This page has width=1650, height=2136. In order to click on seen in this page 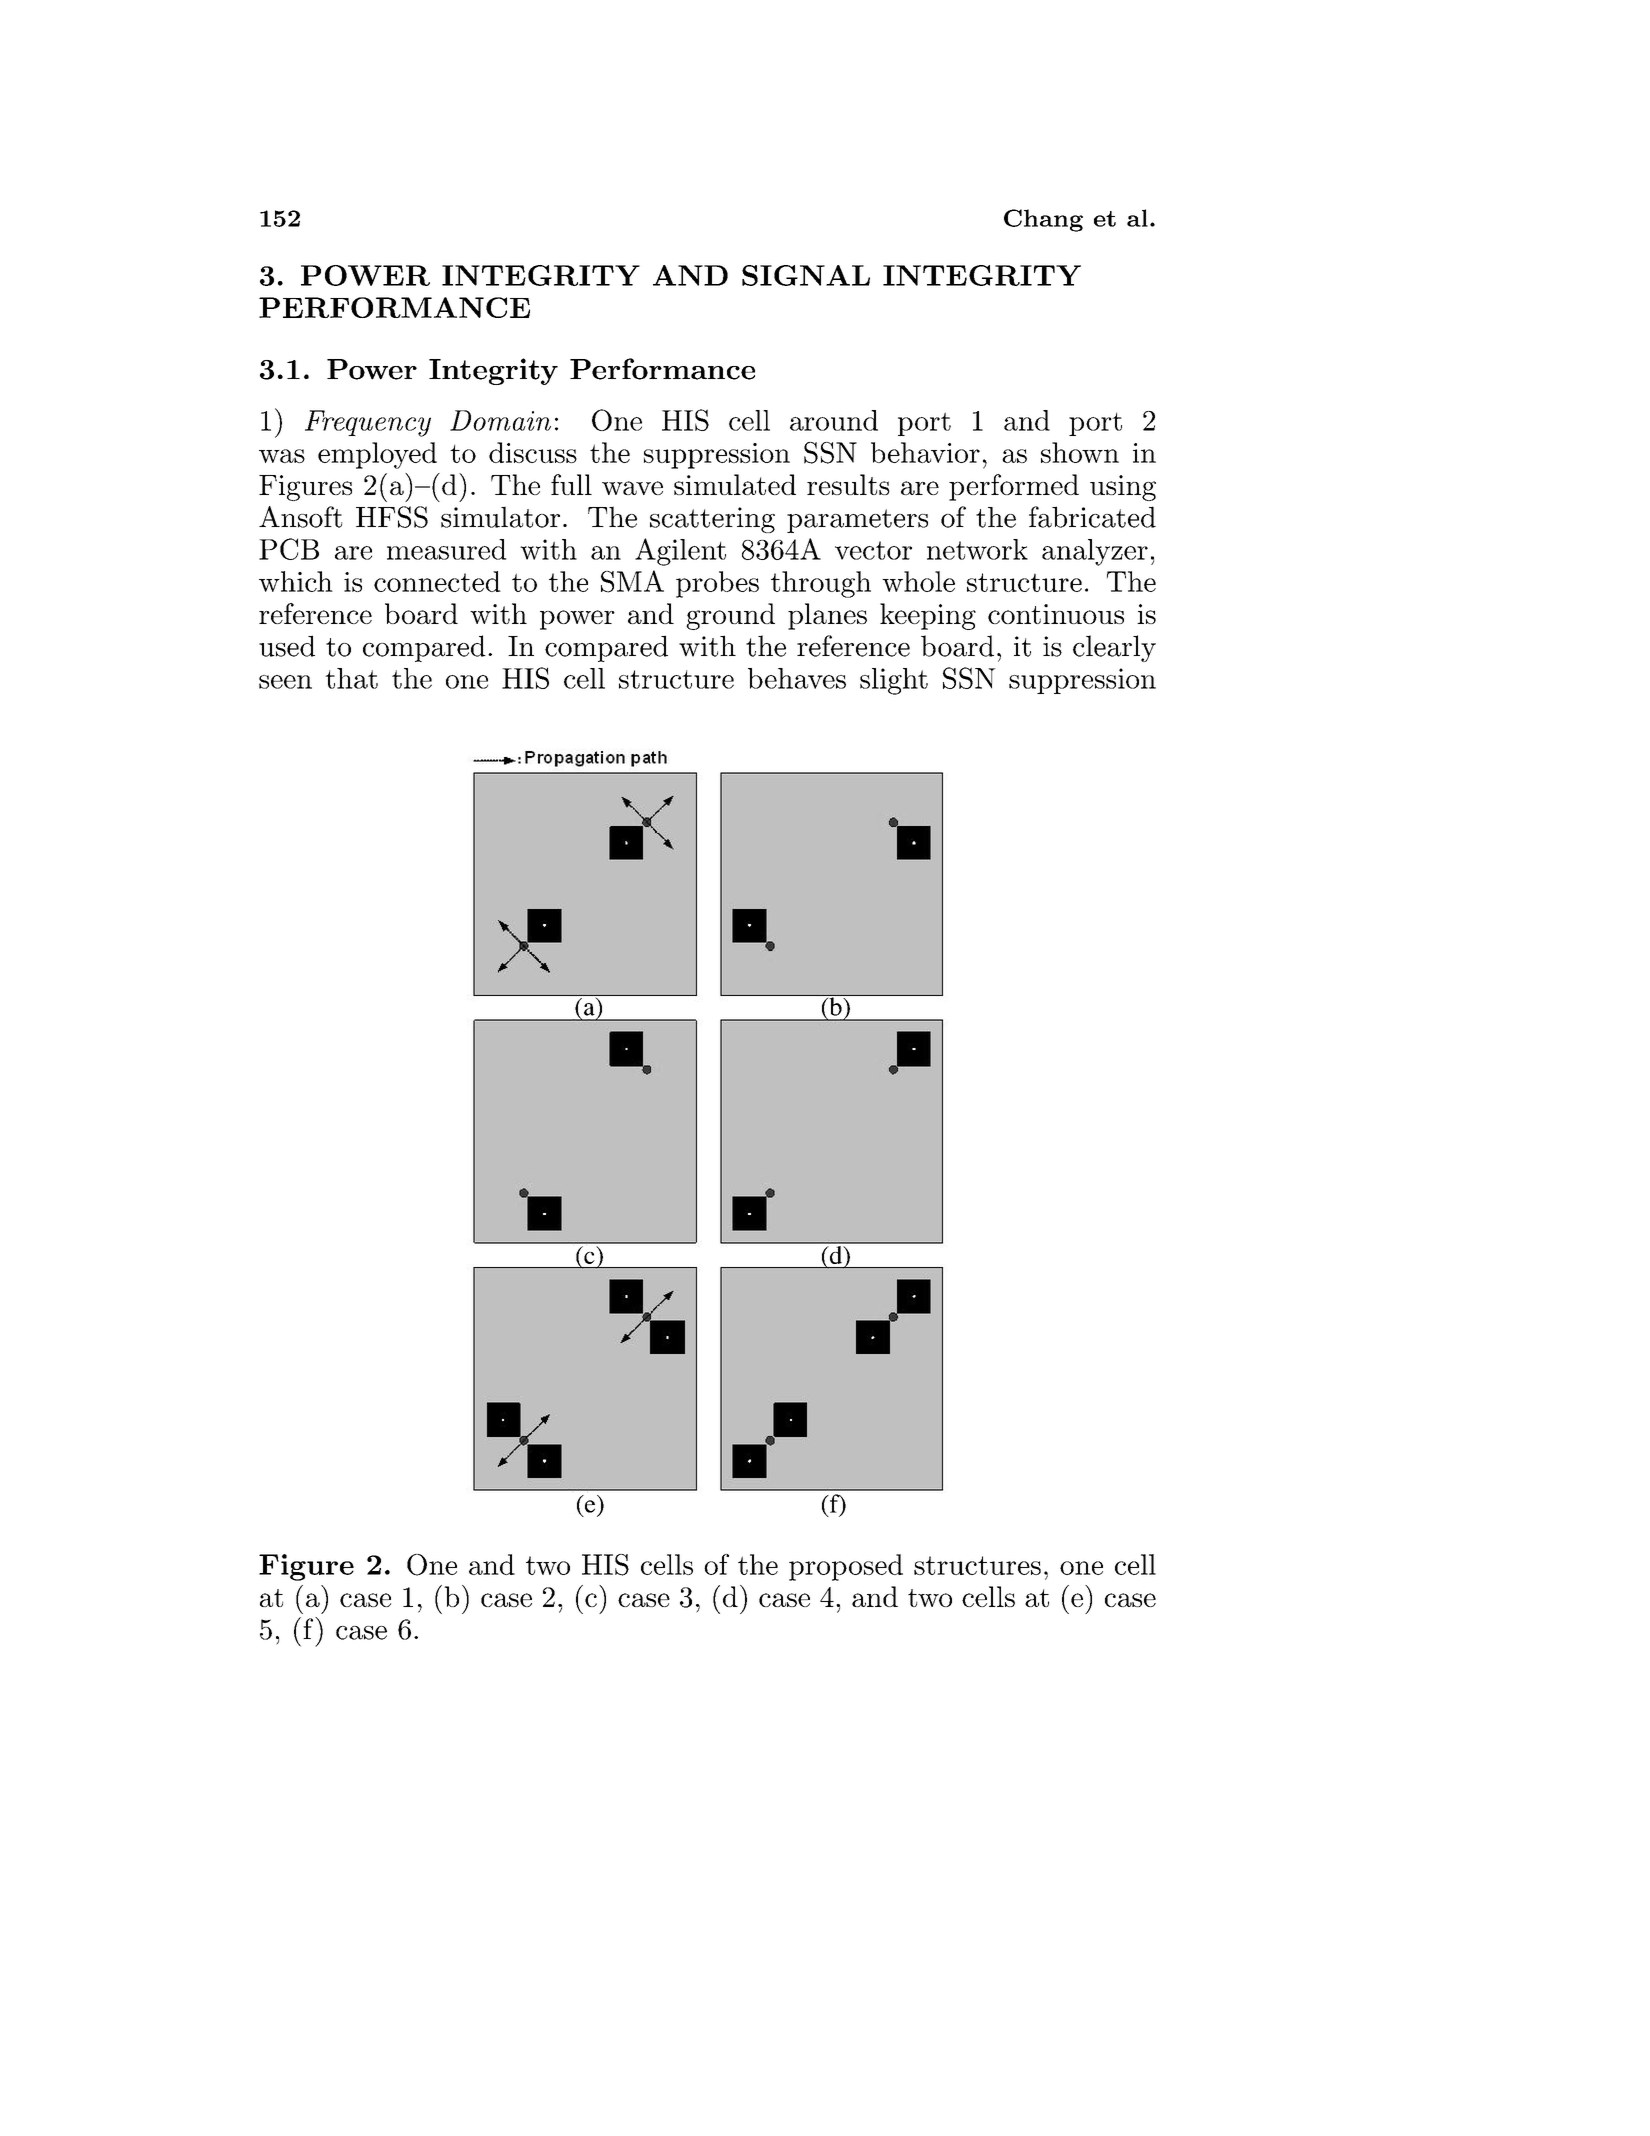, I will do `click(285, 682)`.
